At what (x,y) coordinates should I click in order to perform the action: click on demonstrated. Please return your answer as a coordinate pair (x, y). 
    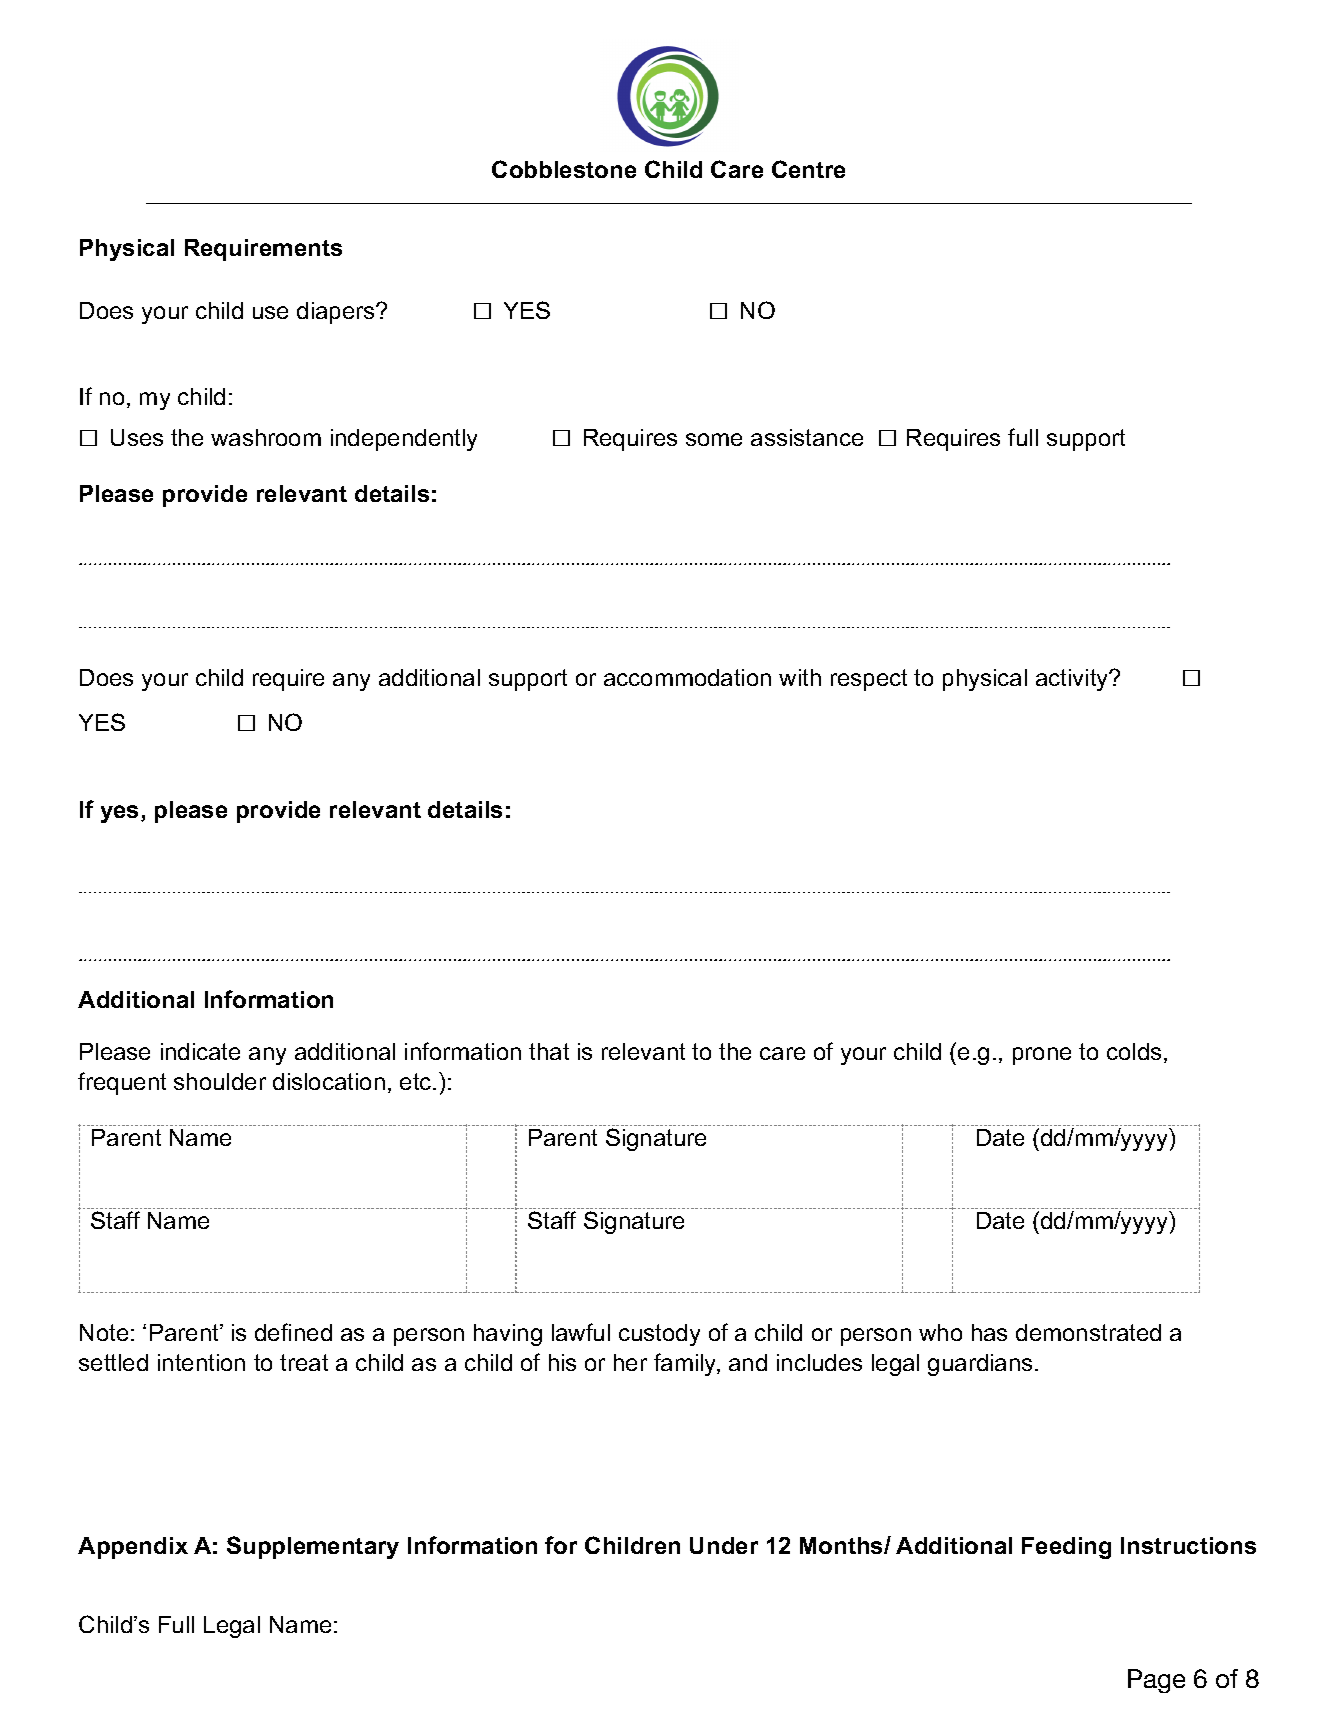
    Looking at the image, I should click on (1088, 1332).
